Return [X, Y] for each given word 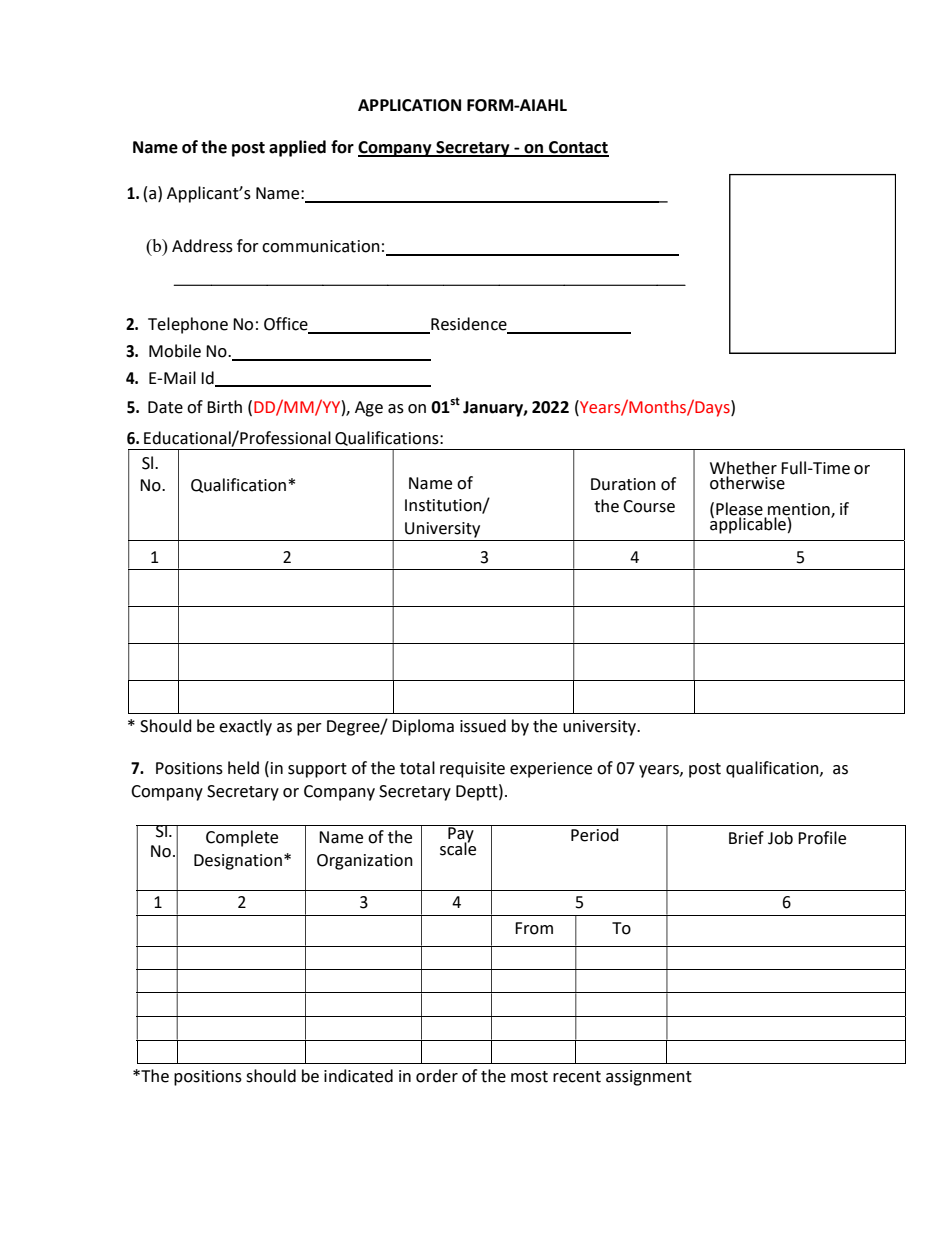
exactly [245, 727]
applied [297, 148]
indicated [358, 1076]
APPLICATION [409, 105]
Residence [469, 325]
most [529, 1077]
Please [739, 510]
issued [483, 726]
